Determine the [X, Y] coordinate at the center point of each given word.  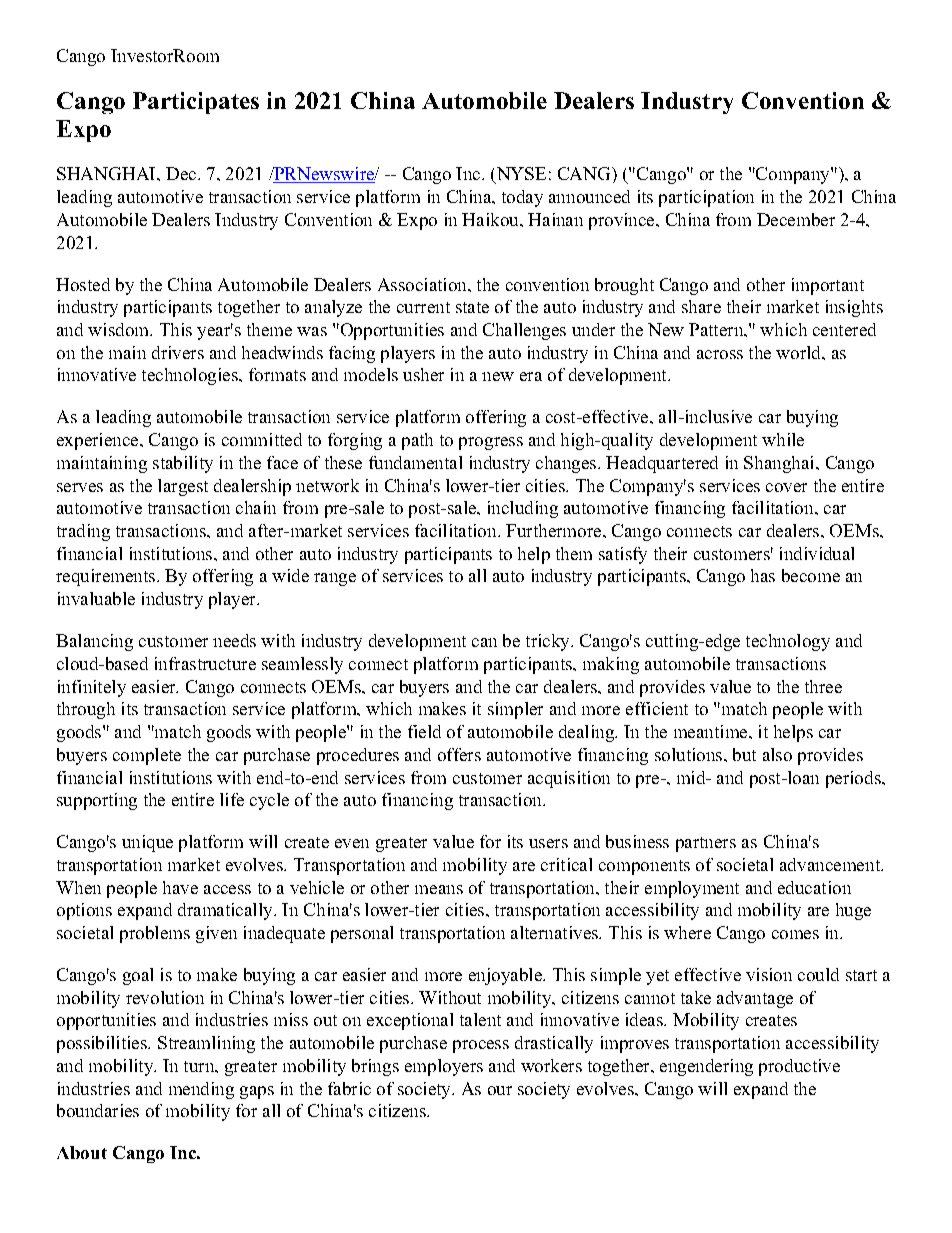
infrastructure [205, 663]
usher [423, 374]
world [800, 352]
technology [788, 642]
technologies [191, 376]
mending [201, 1090]
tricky [549, 642]
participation [706, 198]
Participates [196, 103]
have [180, 887]
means [439, 889]
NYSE [520, 175]
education [814, 887]
